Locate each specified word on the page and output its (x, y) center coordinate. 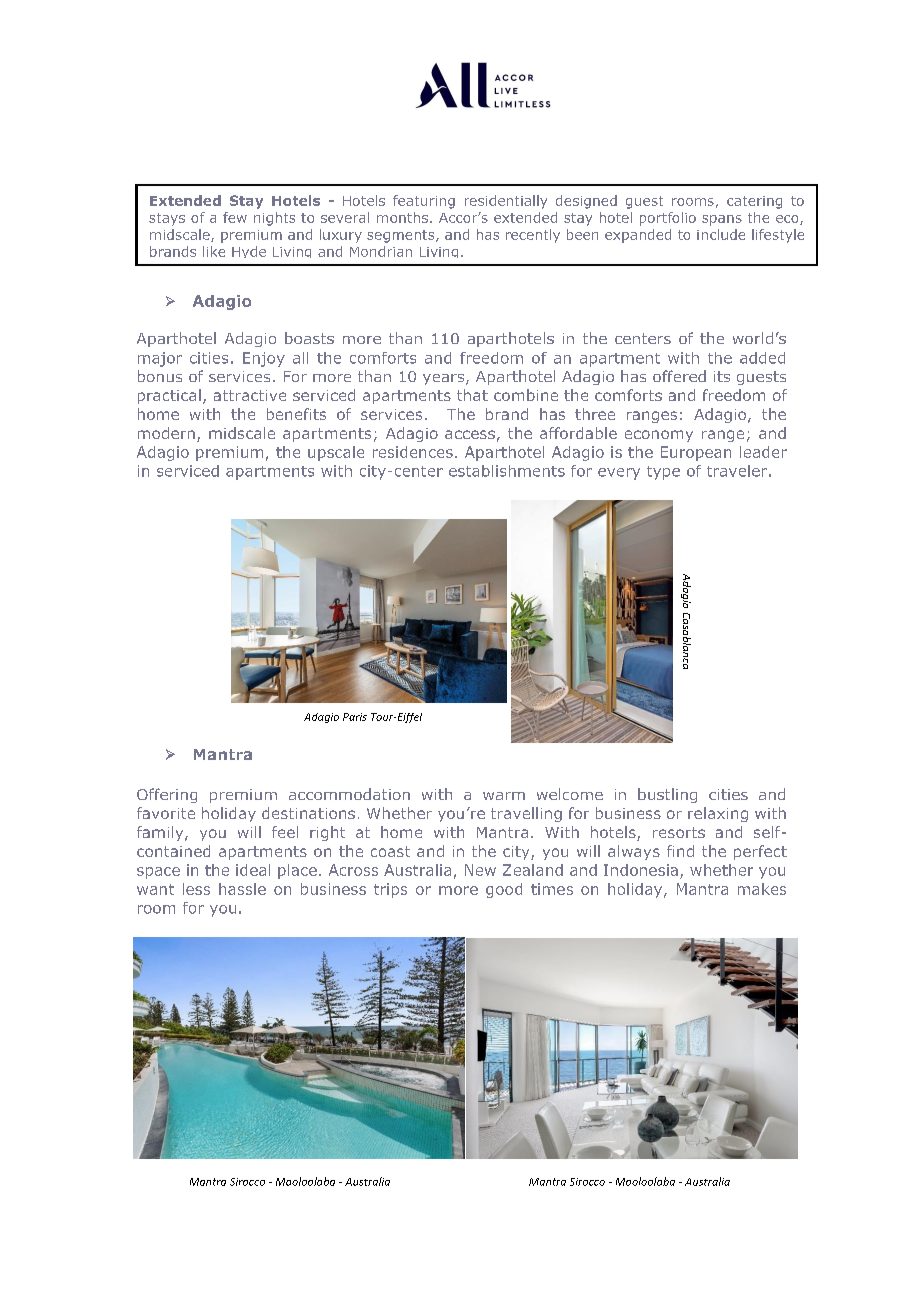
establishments (507, 471)
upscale (336, 453)
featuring (424, 202)
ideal (253, 870)
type (663, 473)
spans (722, 220)
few (235, 217)
